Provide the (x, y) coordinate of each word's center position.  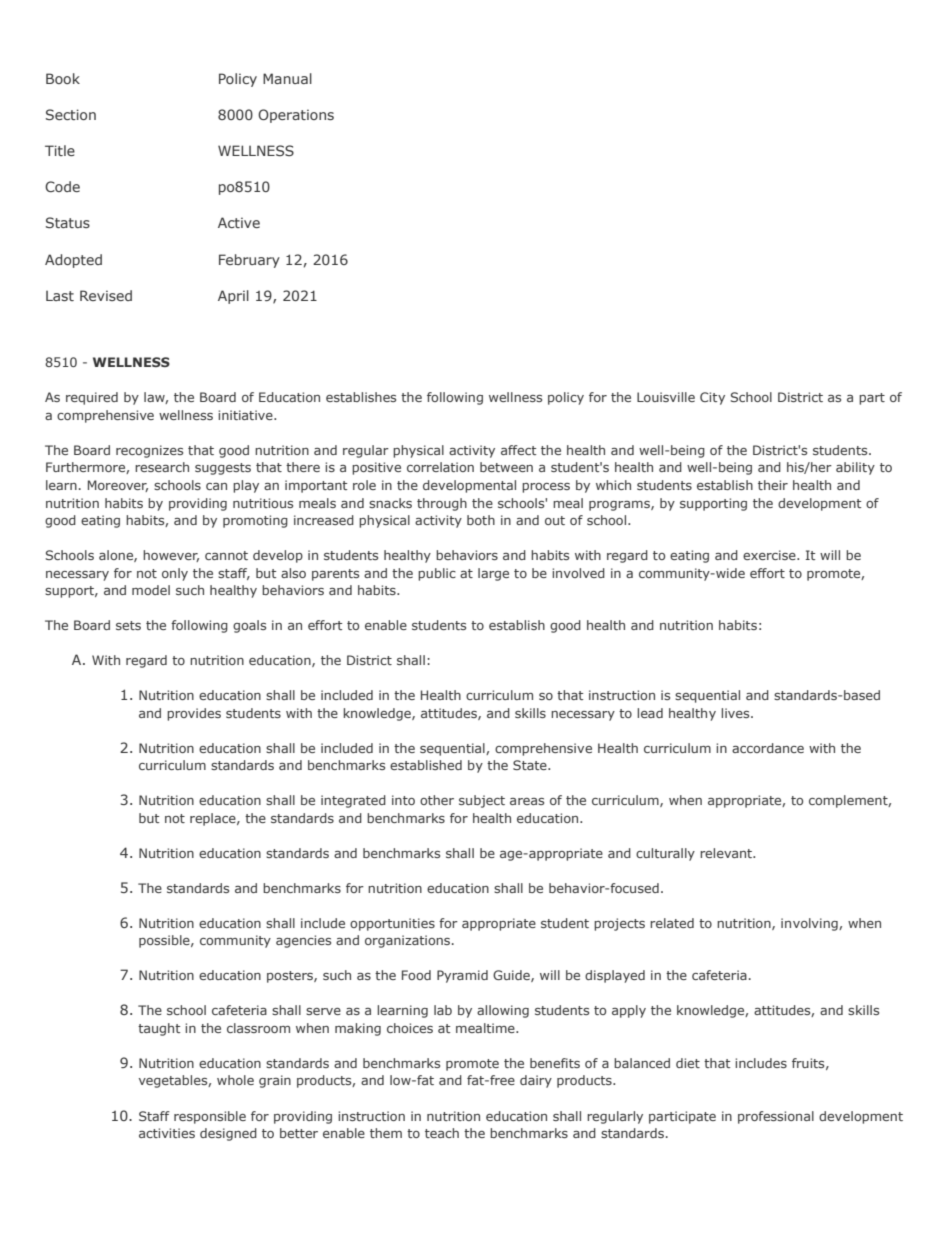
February (249, 261)
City (712, 398)
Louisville (666, 397)
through (442, 504)
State (531, 765)
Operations (296, 116)
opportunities (392, 924)
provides (194, 714)
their (773, 485)
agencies (303, 941)
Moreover (118, 486)
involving (810, 924)
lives (736, 713)
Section (71, 114)
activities (167, 1133)
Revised (106, 295)
